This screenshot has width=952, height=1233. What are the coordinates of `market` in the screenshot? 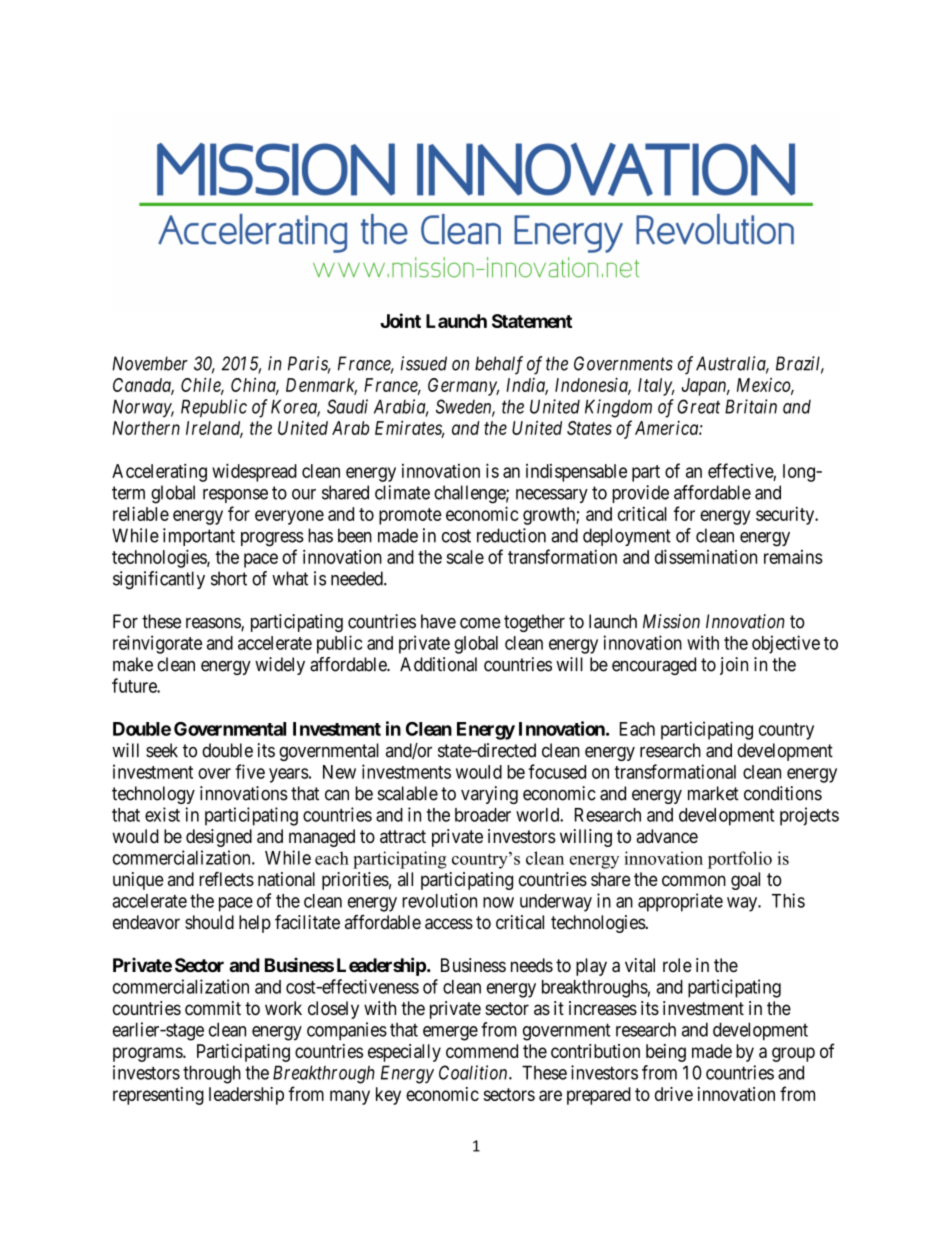 It's located at (713, 793).
